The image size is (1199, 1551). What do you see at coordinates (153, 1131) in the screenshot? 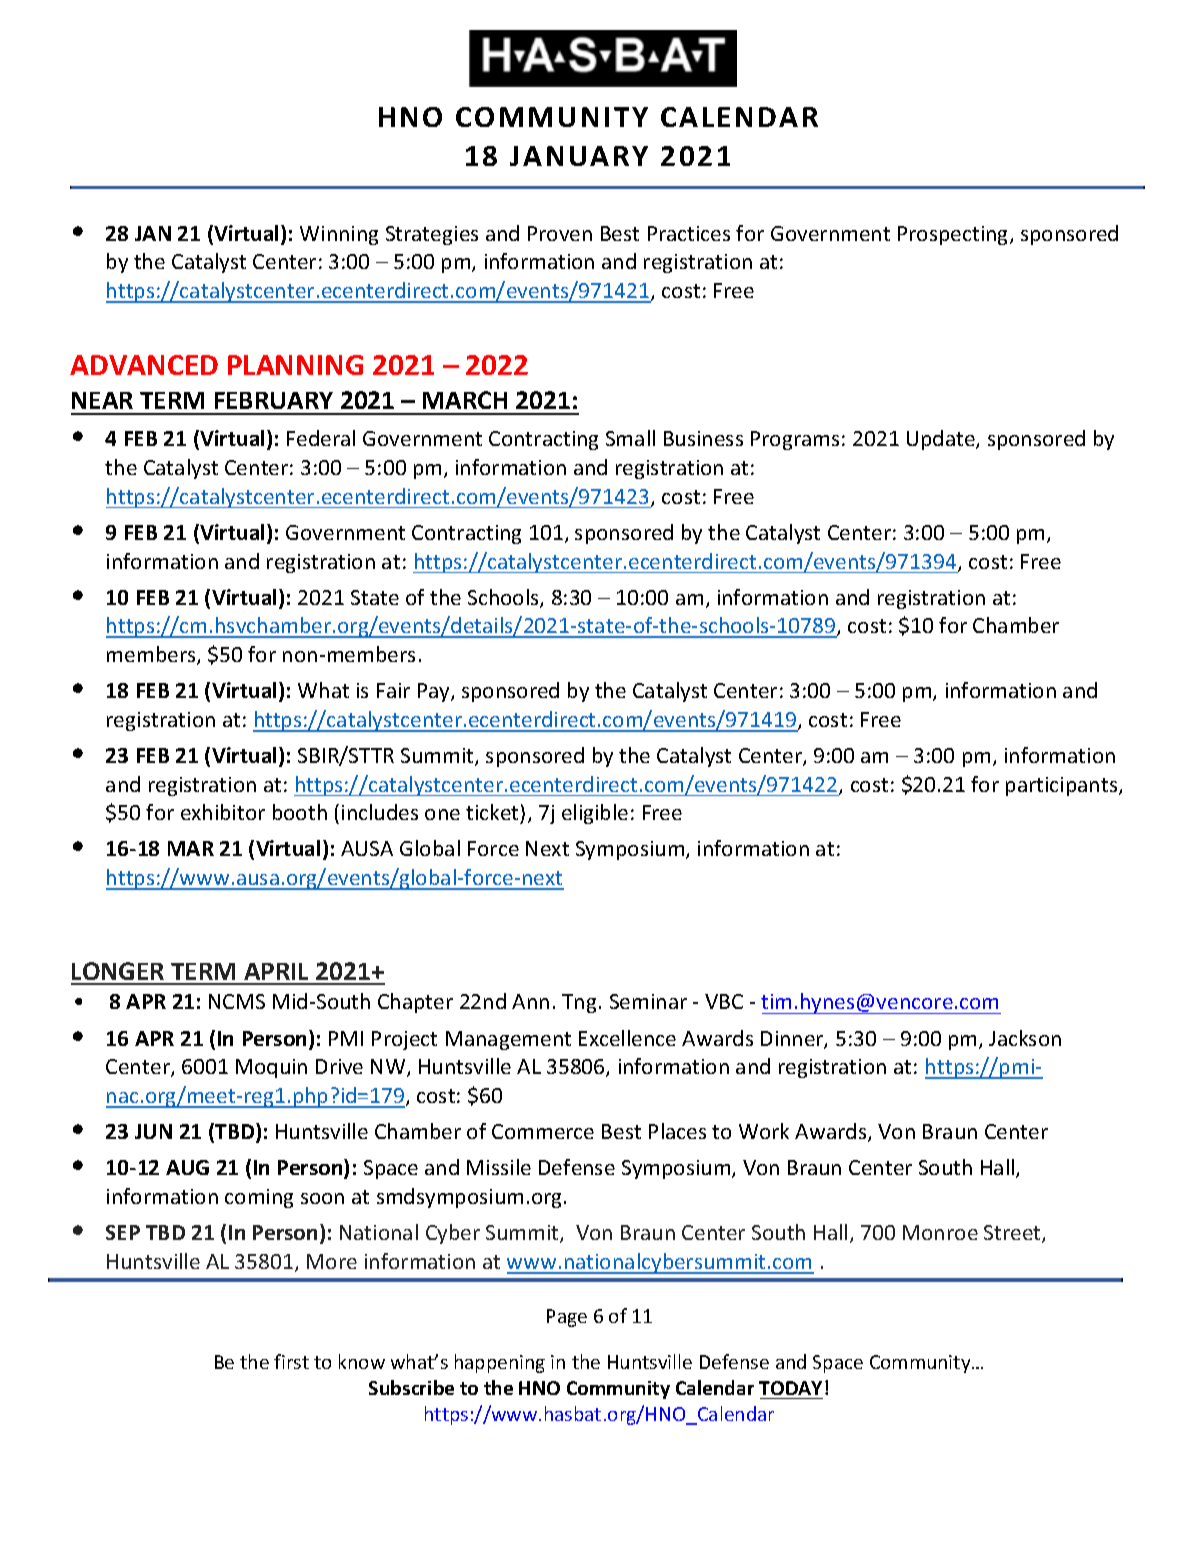
I see `JUN` at bounding box center [153, 1131].
